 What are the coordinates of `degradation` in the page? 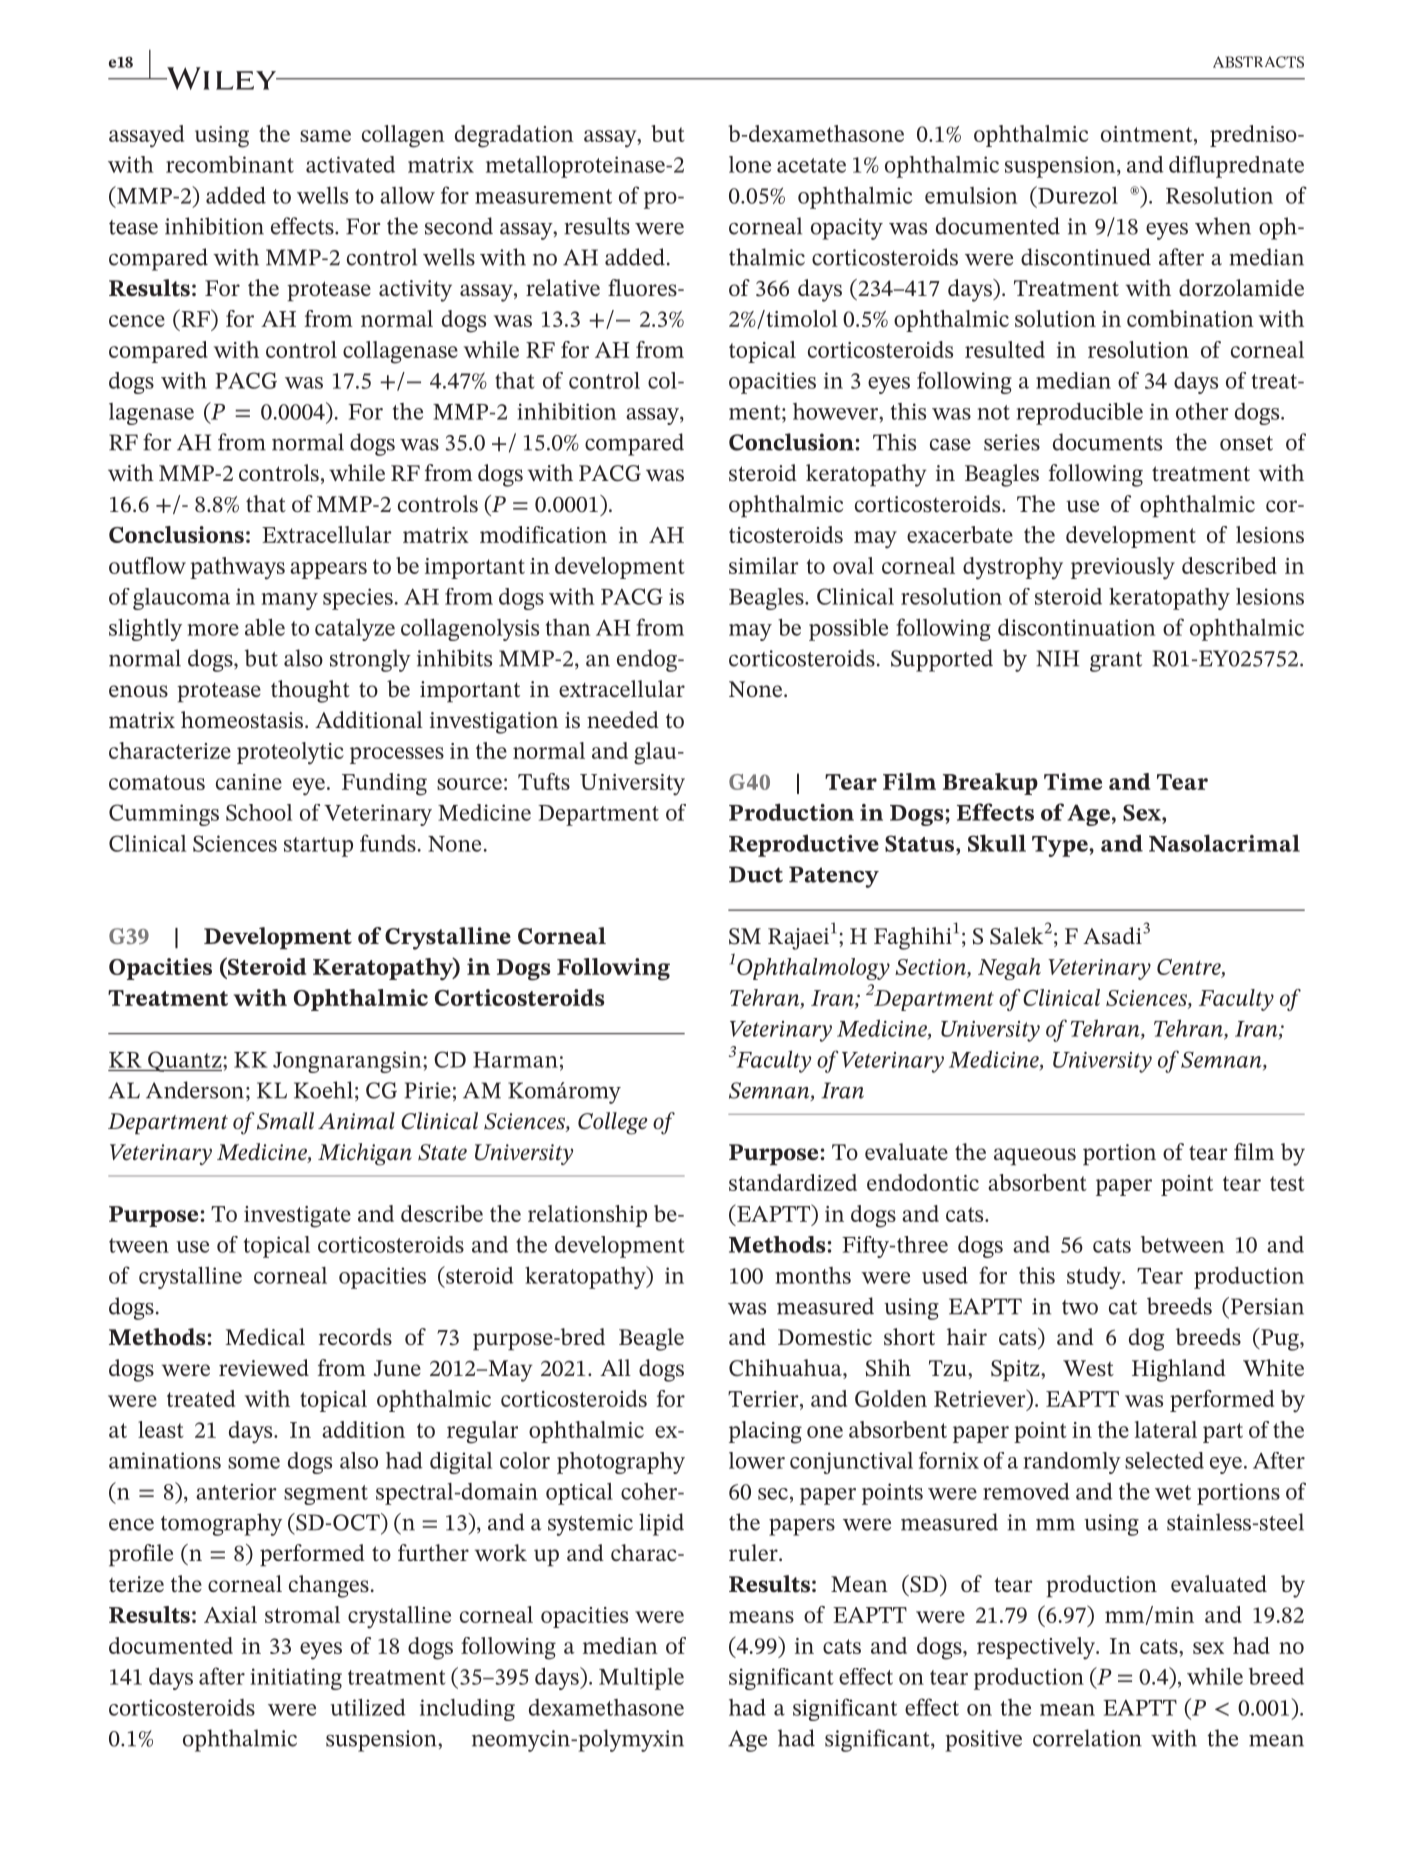 It's located at (514, 136).
